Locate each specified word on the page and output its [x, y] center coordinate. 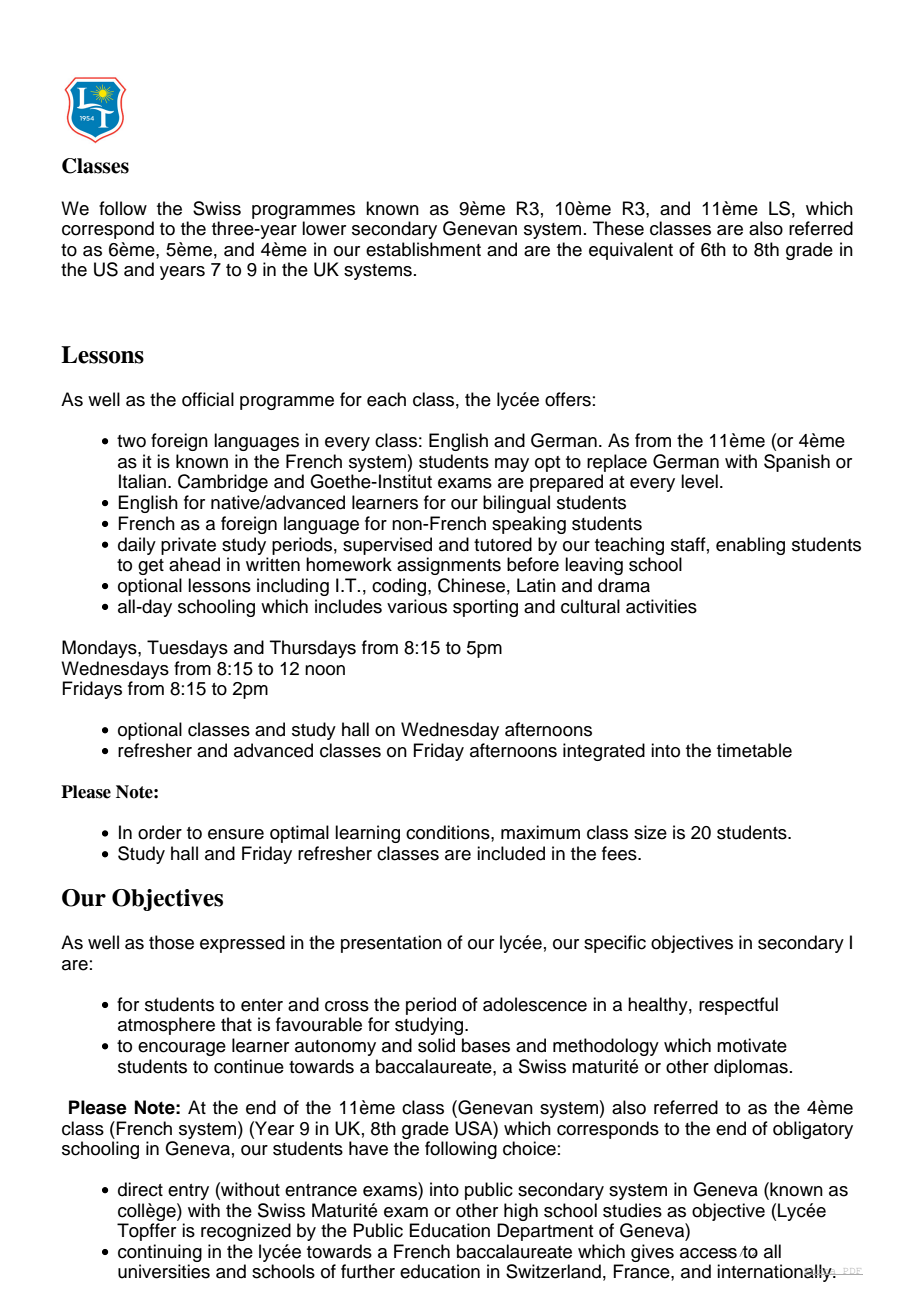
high [521, 1212]
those [171, 942]
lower [324, 228]
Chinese [471, 585]
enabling [750, 546]
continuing [160, 1253]
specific [615, 944]
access [708, 1253]
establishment [423, 249]
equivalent [631, 251]
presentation [391, 944]
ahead [194, 564]
